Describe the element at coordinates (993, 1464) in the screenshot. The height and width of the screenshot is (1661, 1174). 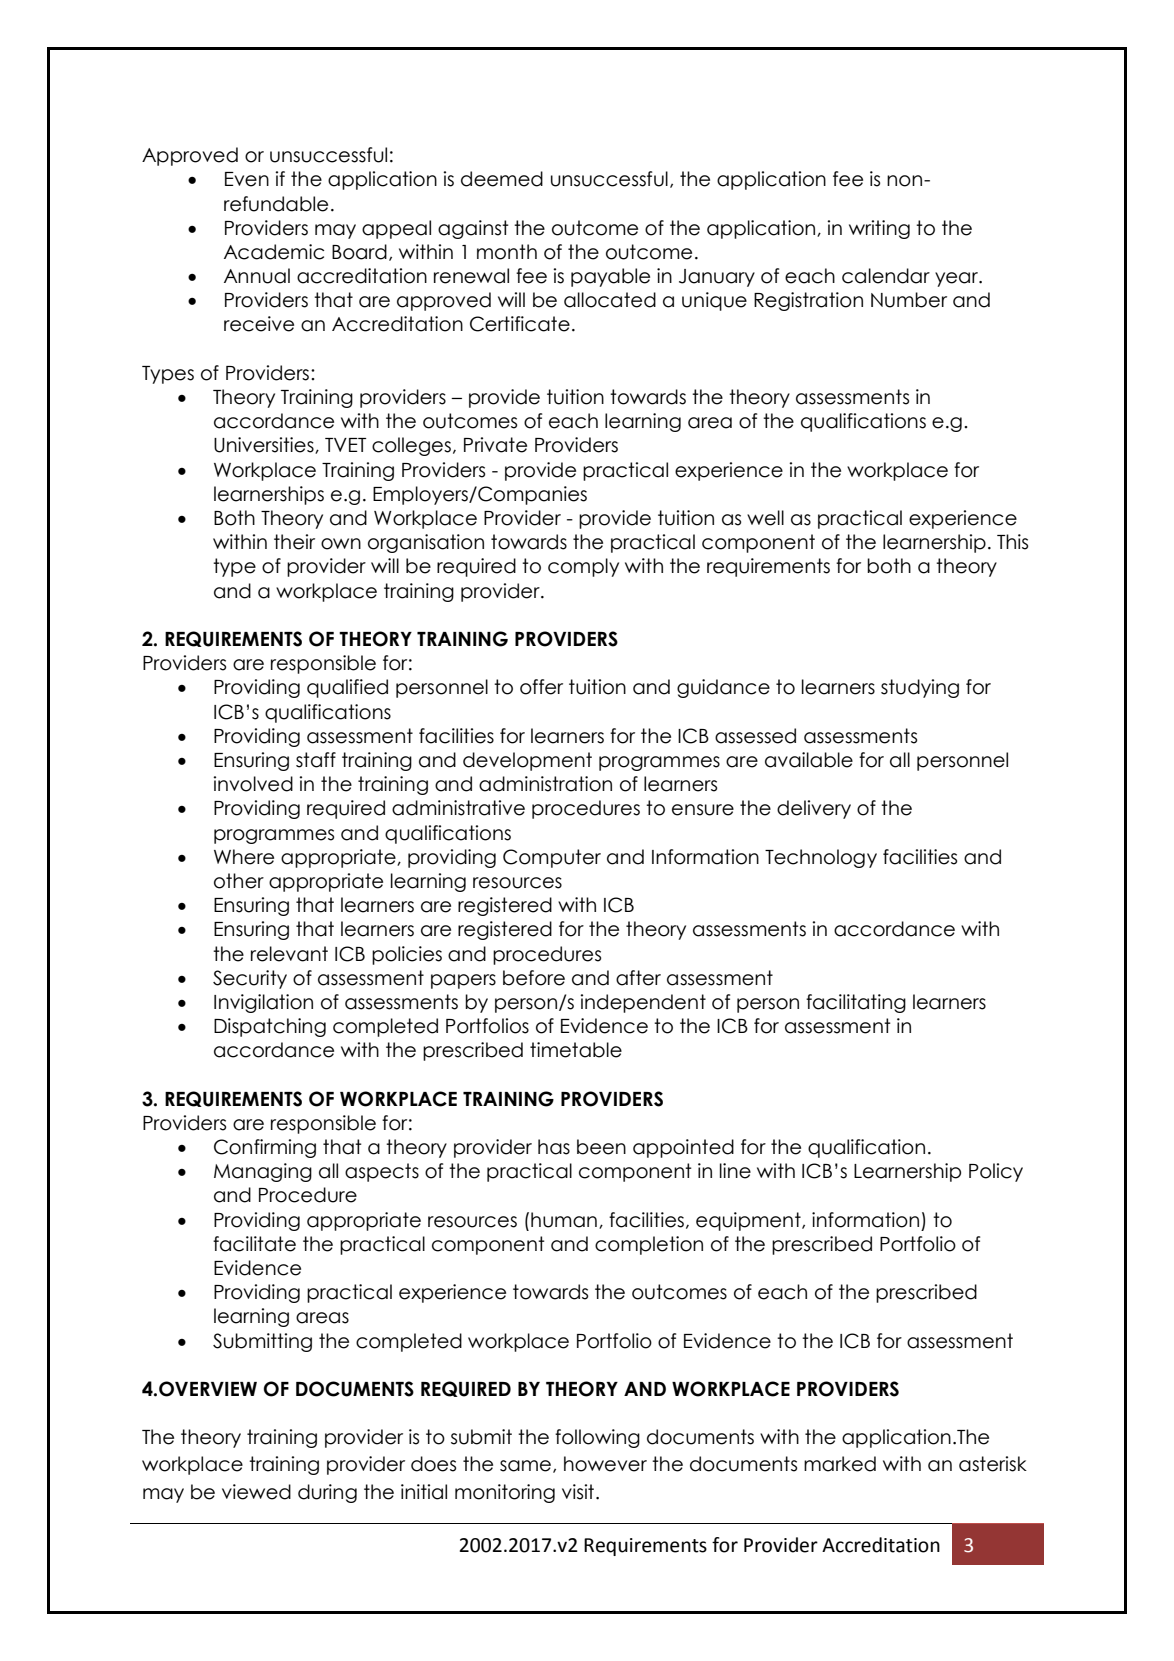
I see `asterisk` at that location.
